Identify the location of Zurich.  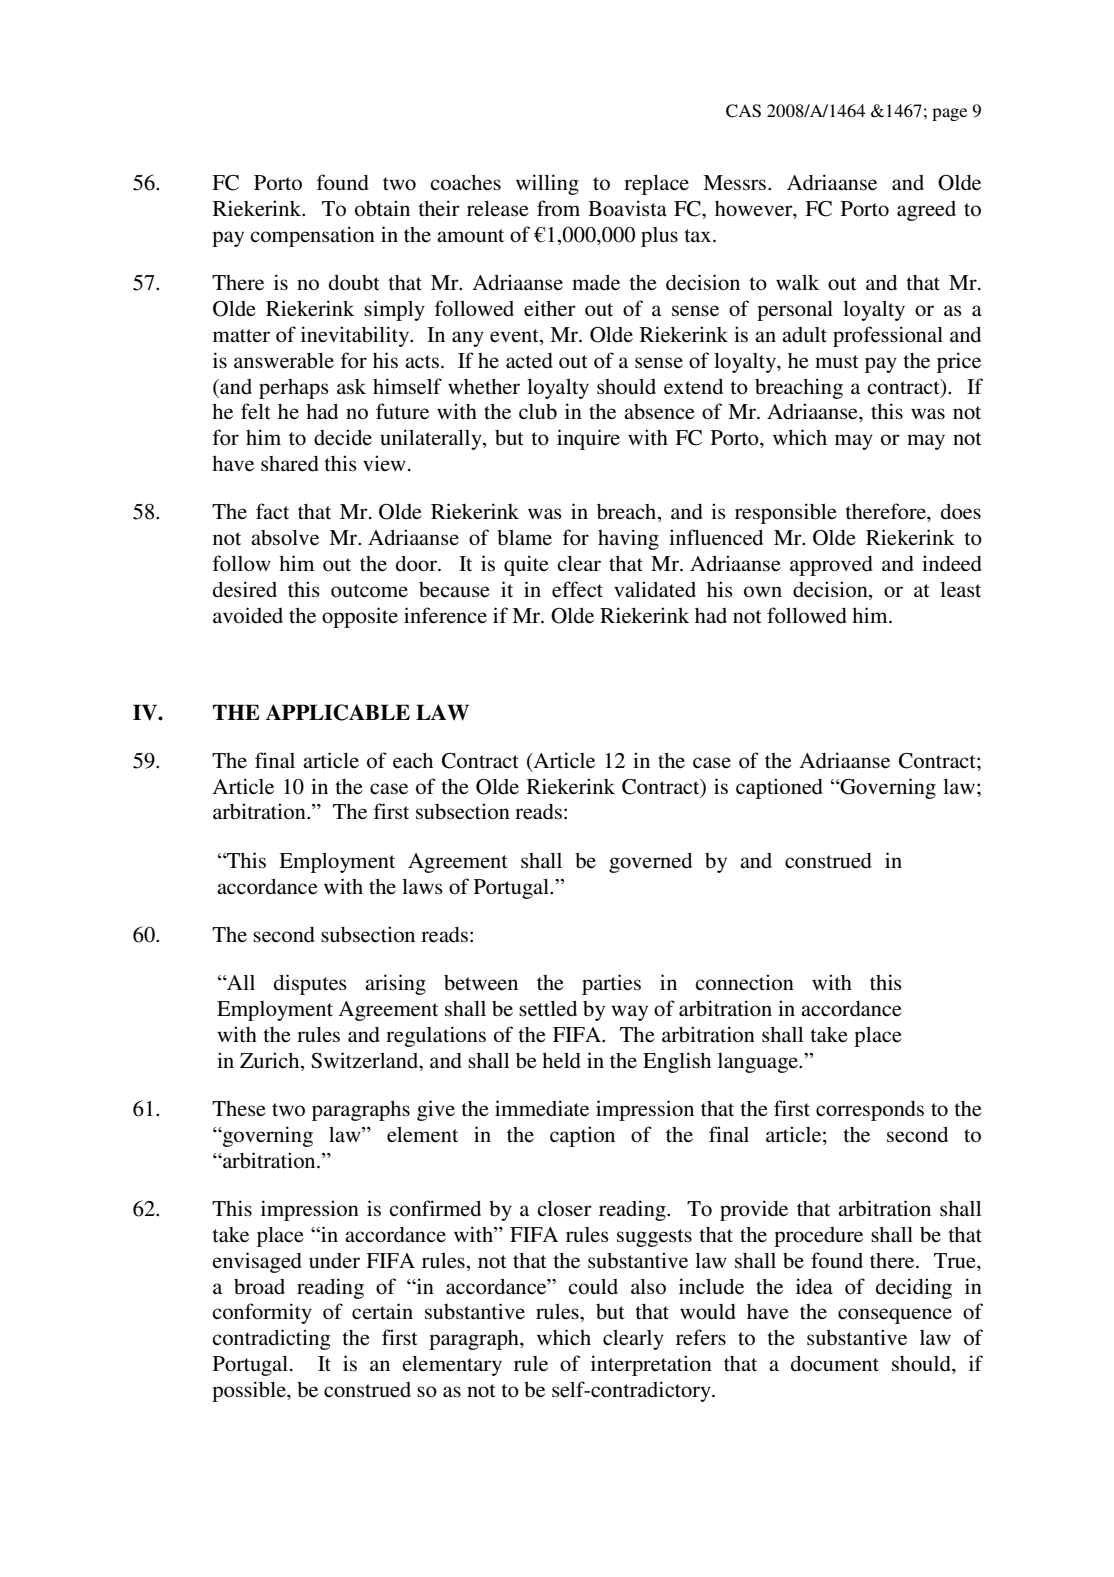
(271, 1060).
